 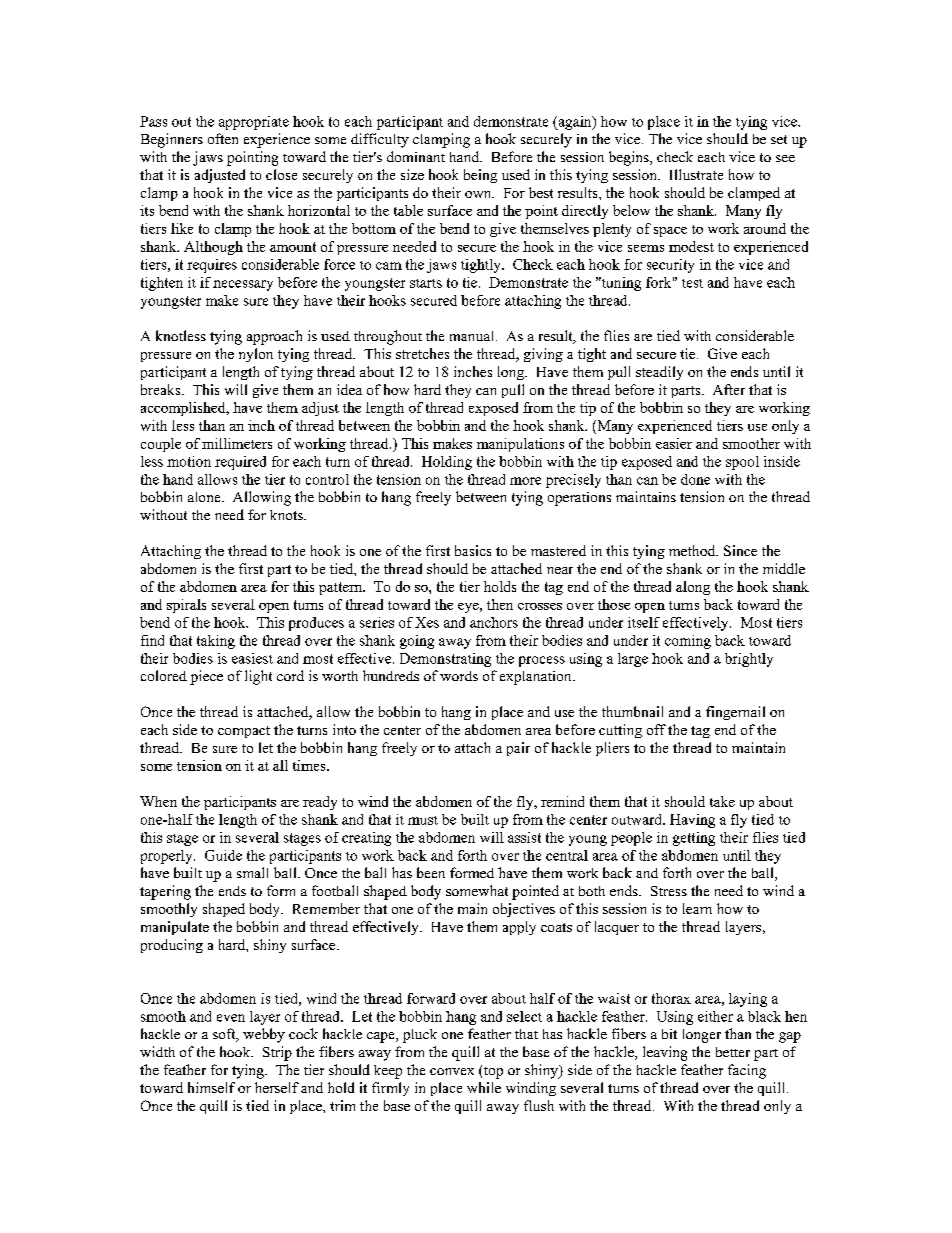 What do you see at coordinates (223, 138) in the page?
I see `often` at bounding box center [223, 138].
